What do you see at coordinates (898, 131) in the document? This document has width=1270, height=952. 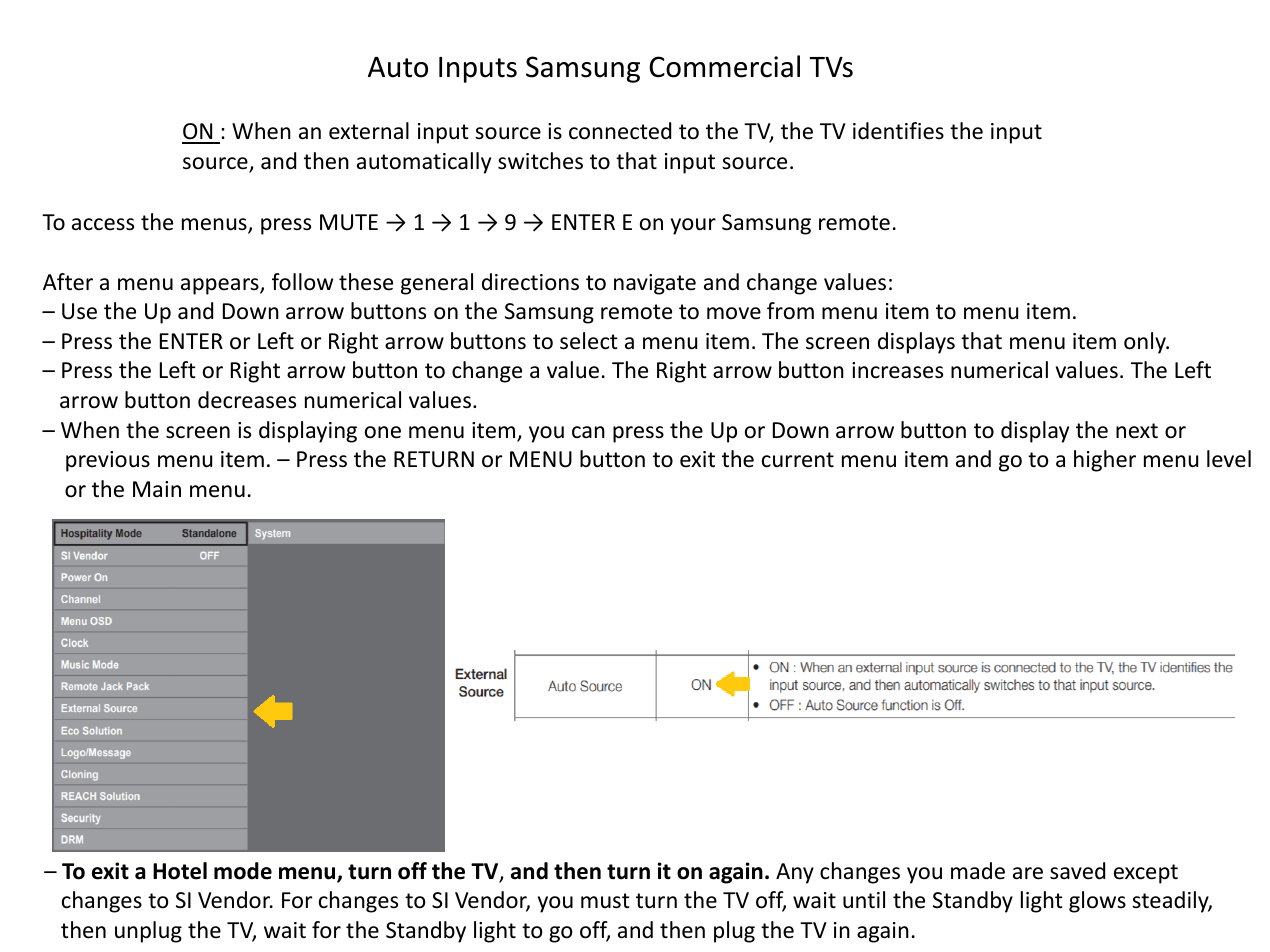 I see `identifies` at bounding box center [898, 131].
